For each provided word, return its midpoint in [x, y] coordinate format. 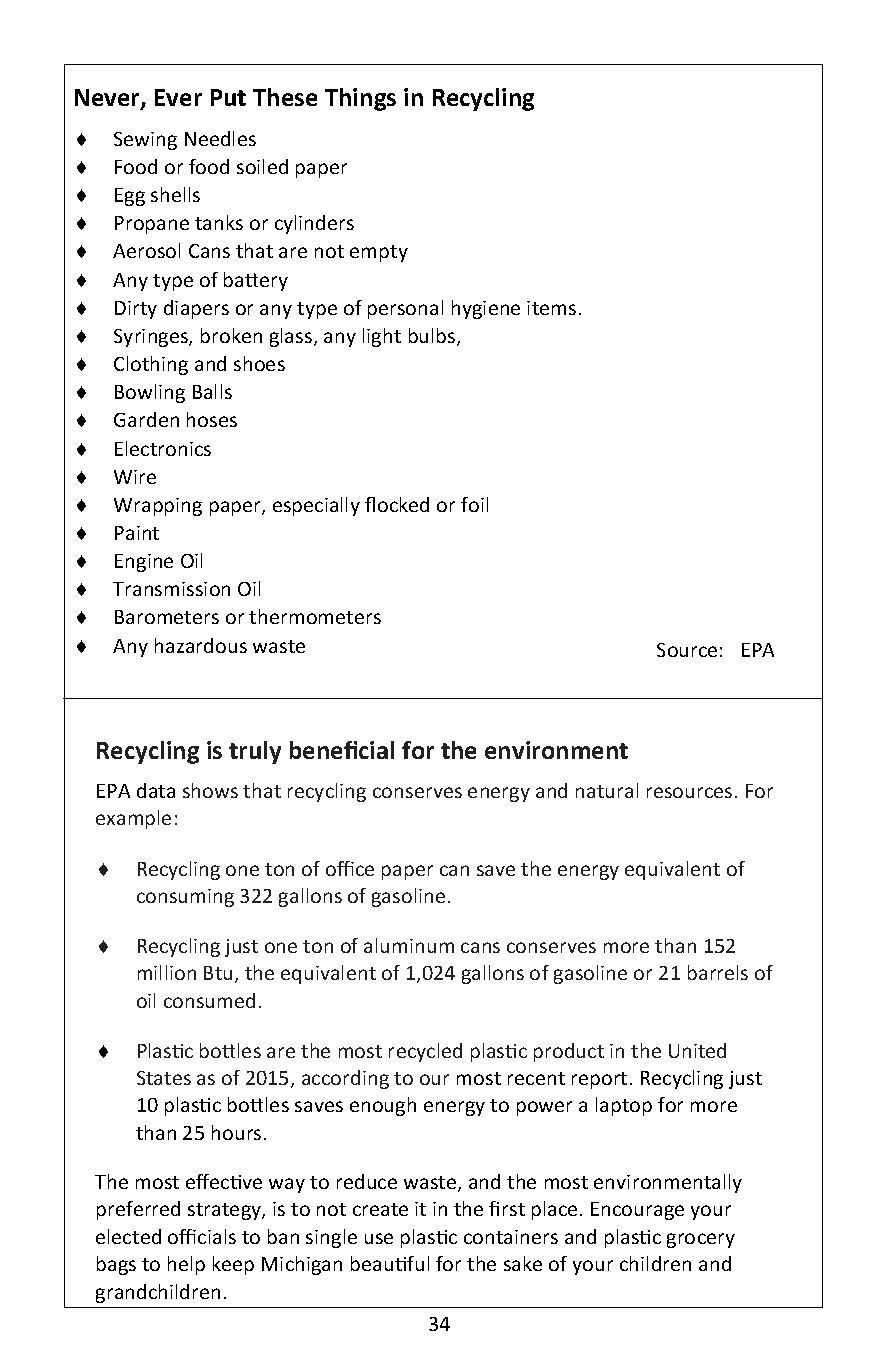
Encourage [637, 1211]
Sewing [145, 141]
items [551, 308]
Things [360, 99]
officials [202, 1236]
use [379, 1238]
